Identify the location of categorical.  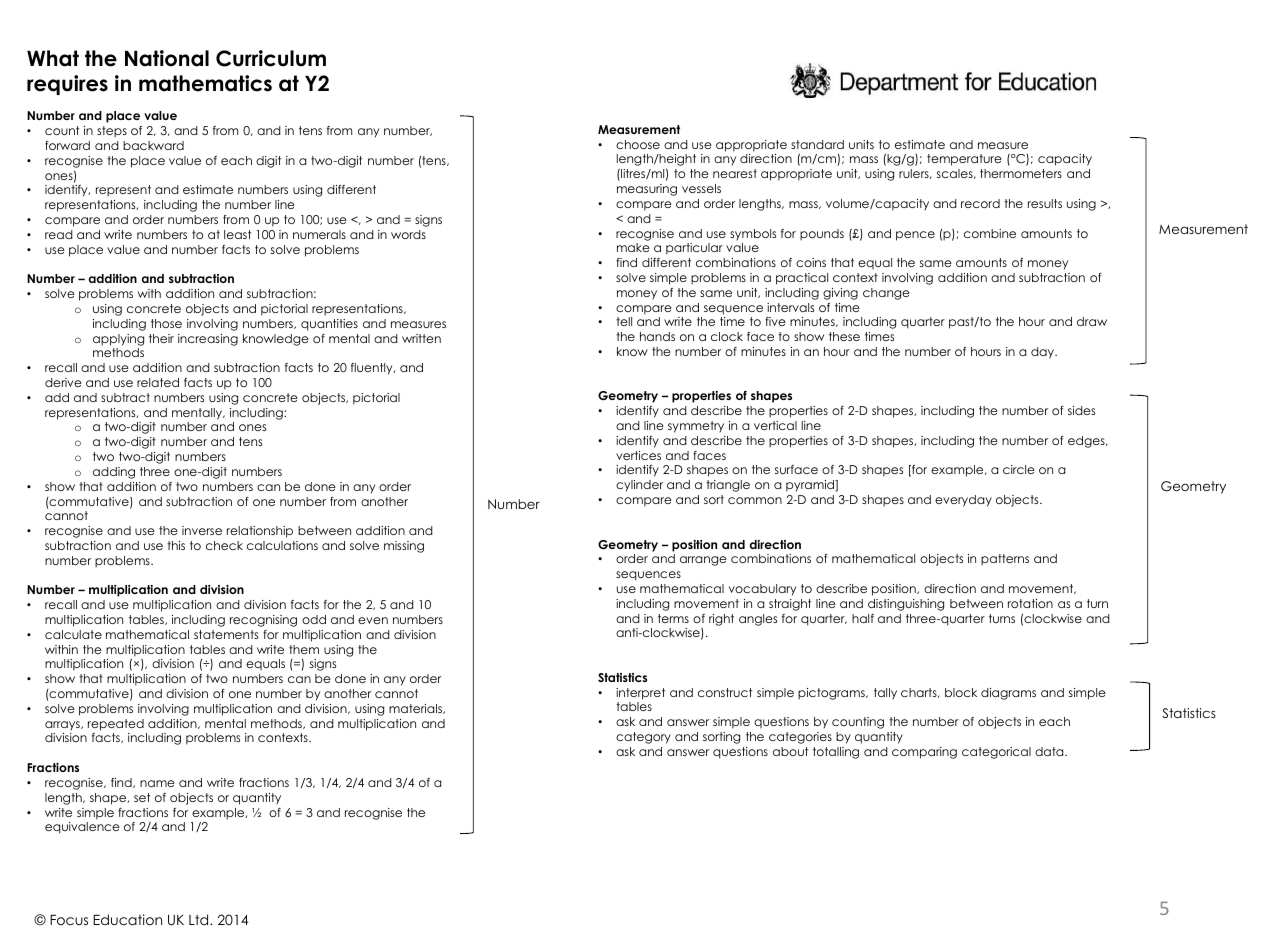
(996, 753).
